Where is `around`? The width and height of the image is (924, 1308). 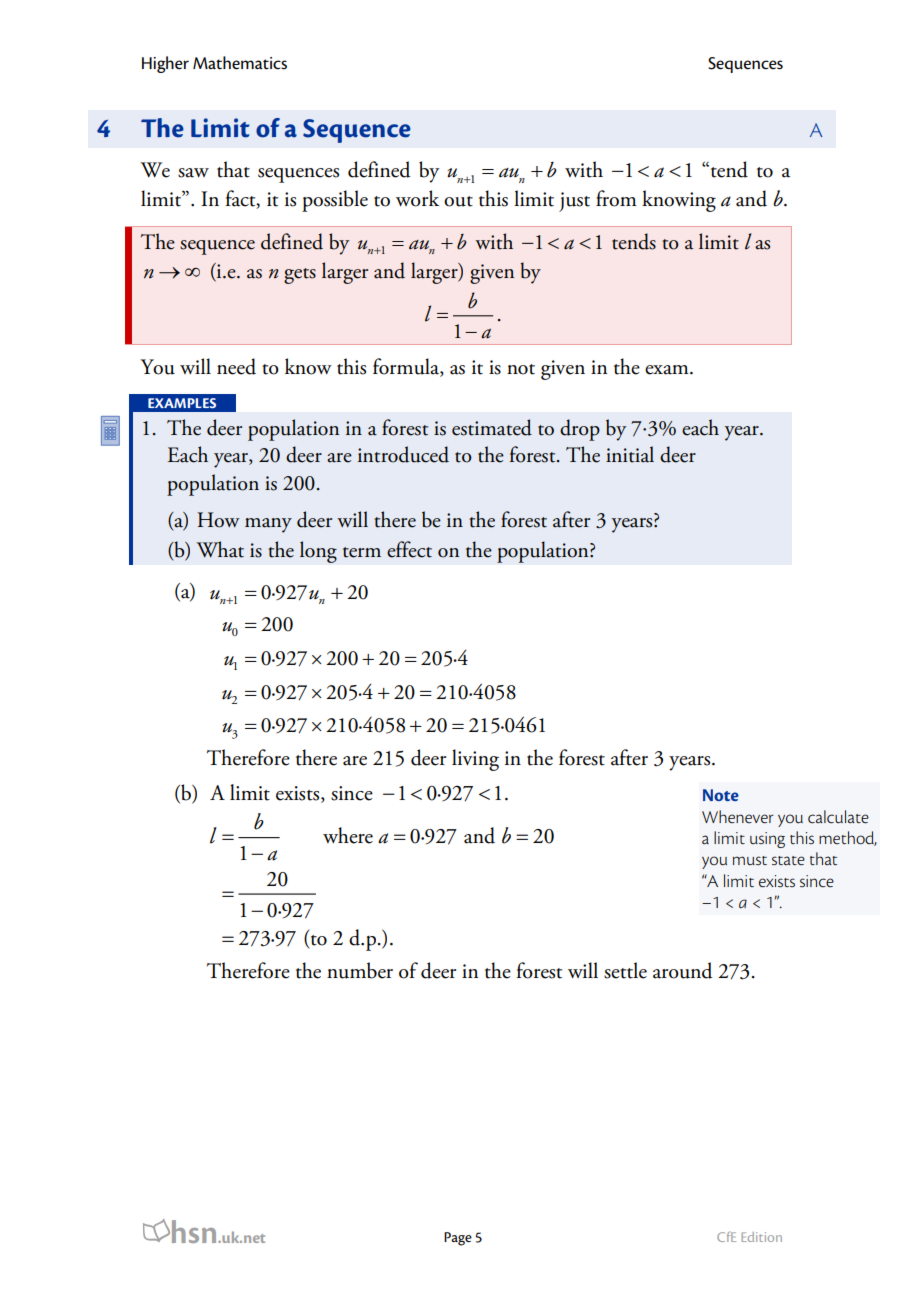 around is located at coordinates (683, 970).
